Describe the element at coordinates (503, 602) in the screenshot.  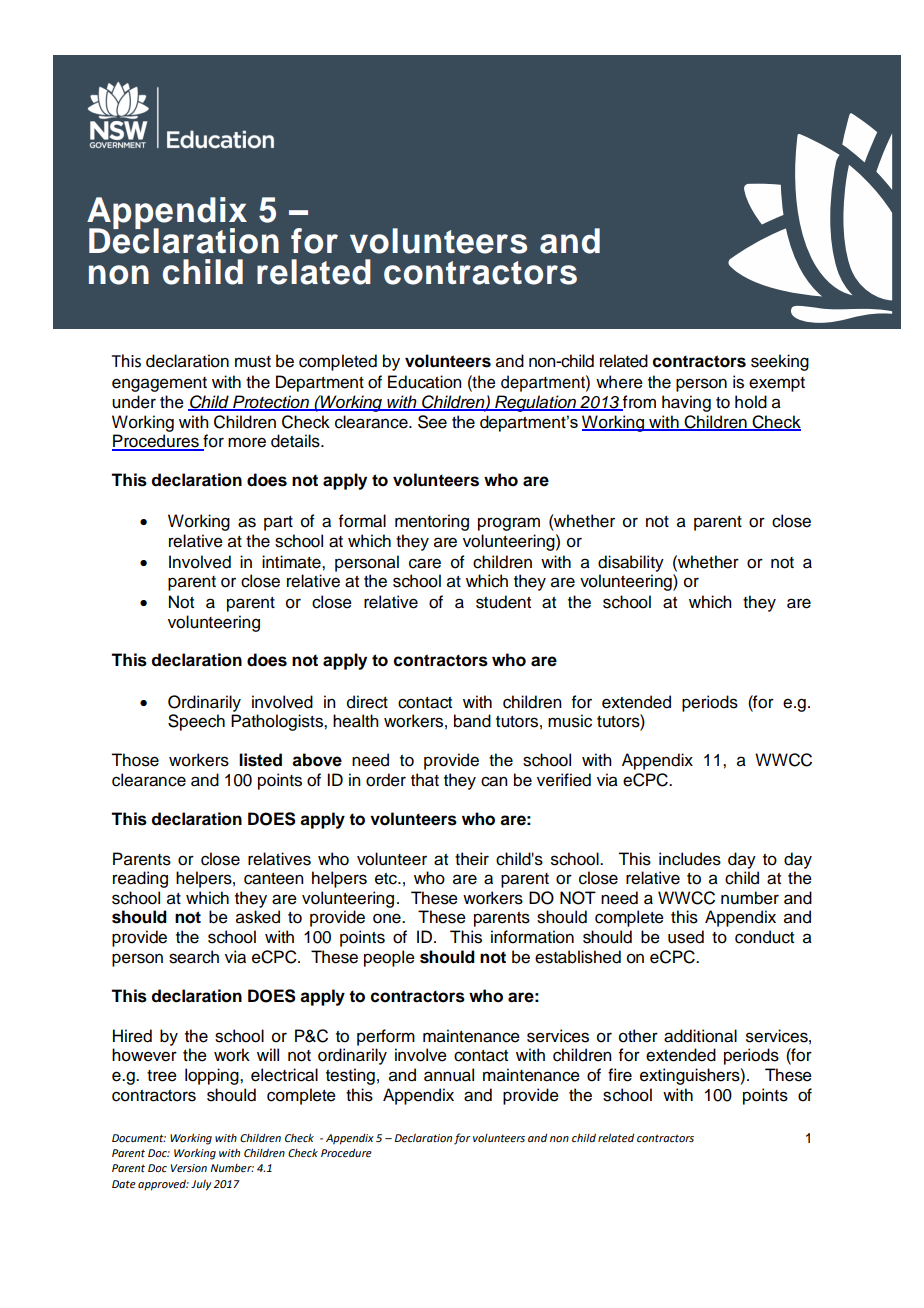
I see `student` at that location.
